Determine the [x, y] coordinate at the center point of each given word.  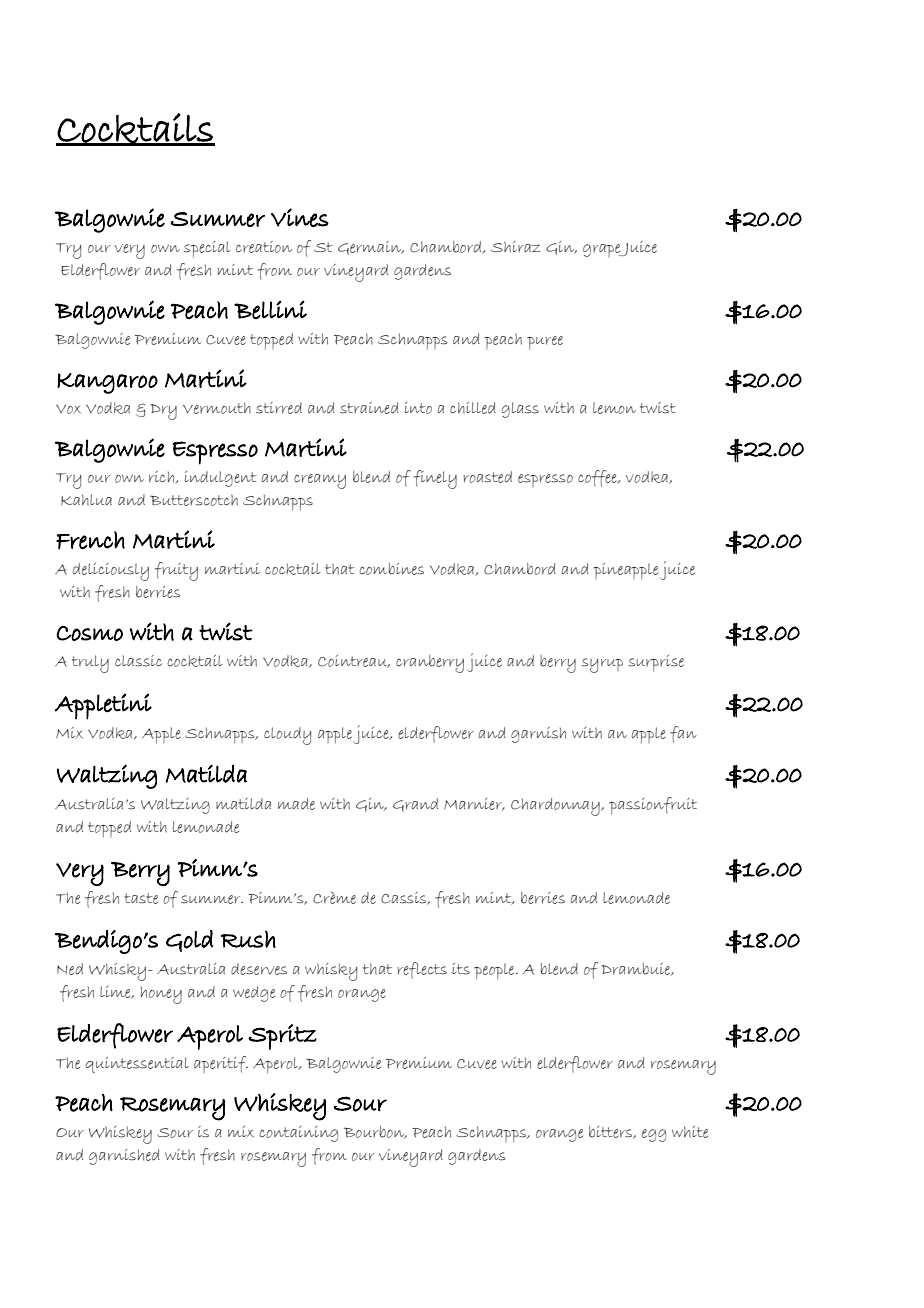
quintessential [137, 1065]
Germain [371, 248]
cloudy [287, 736]
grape [603, 250]
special [207, 249]
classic [138, 661]
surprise [656, 663]
